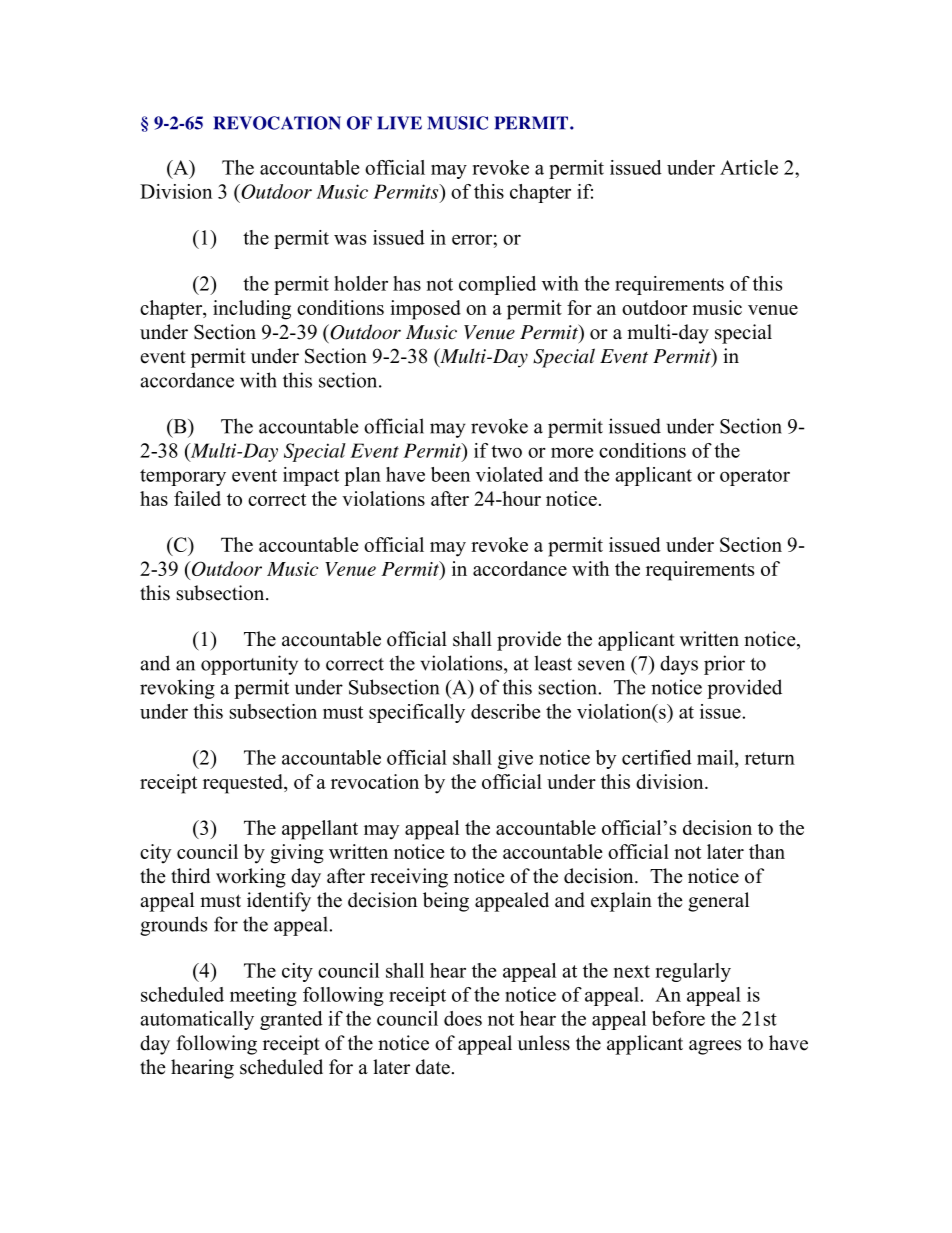 The height and width of the screenshot is (1233, 952). Describe the element at coordinates (553, 663) in the screenshot. I see `least` at that location.
